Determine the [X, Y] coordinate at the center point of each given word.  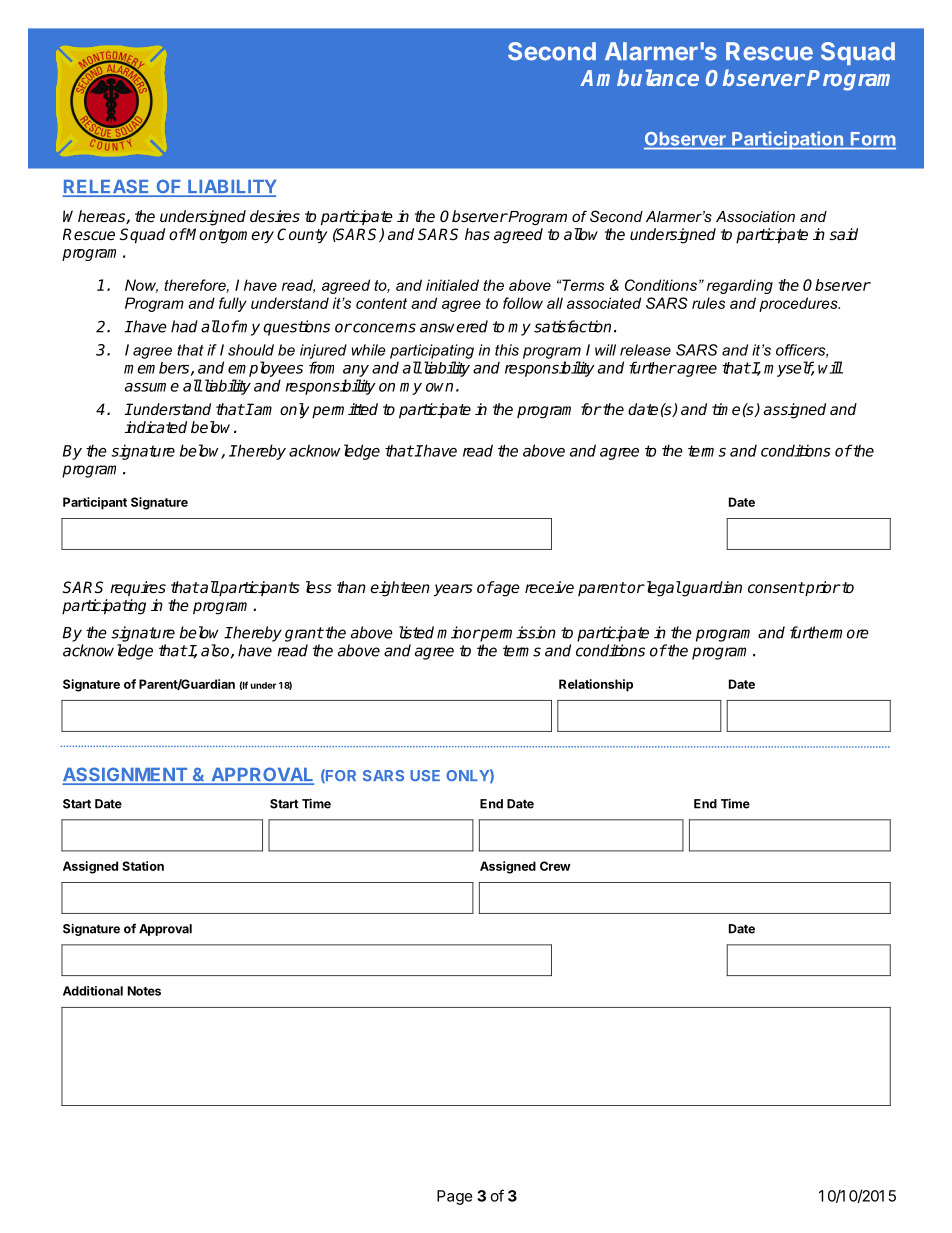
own [439, 387]
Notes [144, 991]
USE [425, 775]
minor [458, 632]
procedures [799, 304]
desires [275, 216]
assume [152, 387]
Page [455, 1197]
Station [143, 866]
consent [776, 587]
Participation [787, 140]
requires [138, 589]
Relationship [596, 685]
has [477, 234]
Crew [555, 866]
